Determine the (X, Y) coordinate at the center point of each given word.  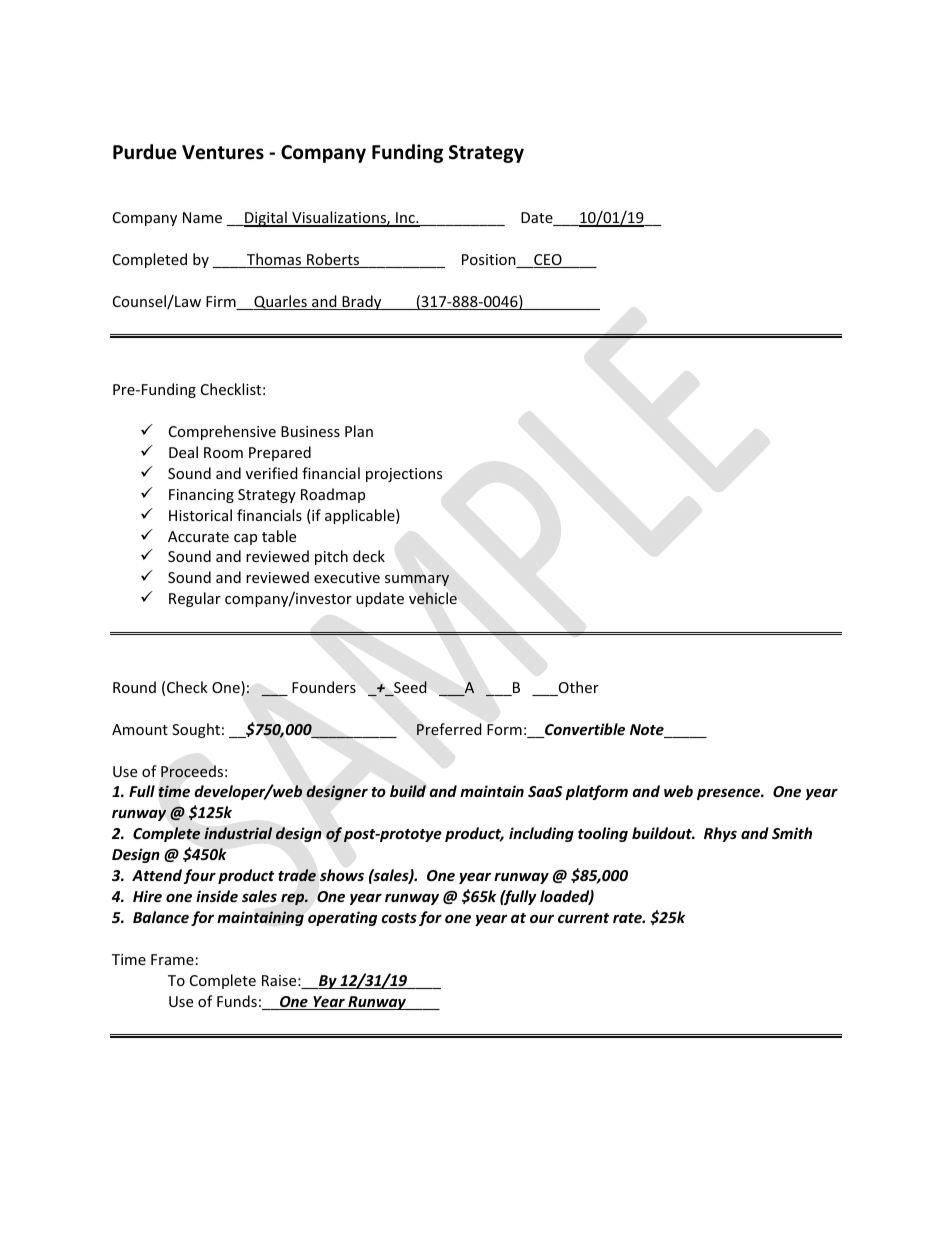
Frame (172, 959)
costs (399, 918)
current (583, 918)
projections (404, 475)
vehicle (433, 598)
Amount (140, 729)
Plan (359, 431)
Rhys (720, 834)
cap (245, 539)
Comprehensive (222, 432)
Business (310, 431)
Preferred (449, 729)
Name (202, 217)
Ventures (223, 152)
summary (417, 580)
